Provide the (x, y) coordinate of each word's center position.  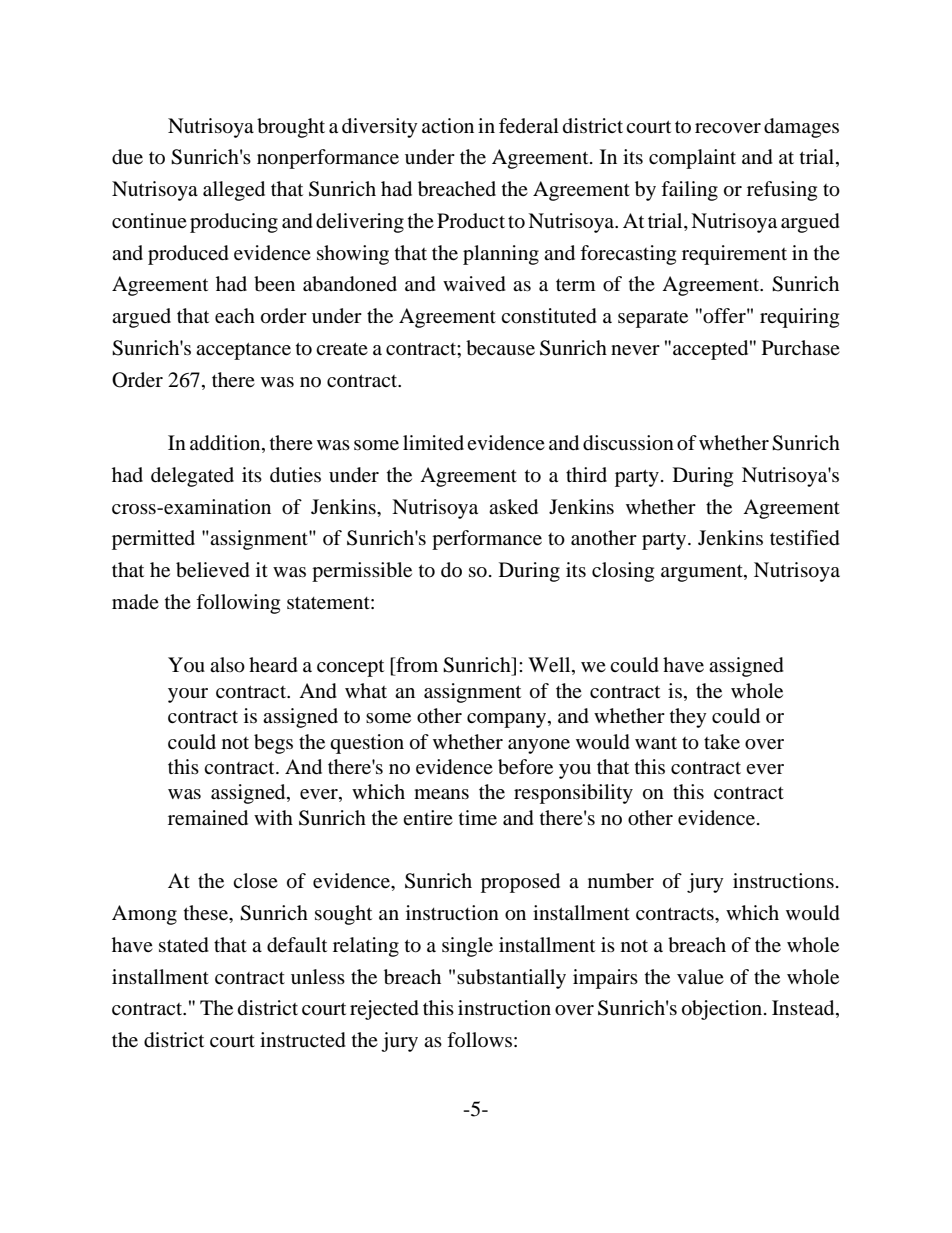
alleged (234, 191)
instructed (303, 1040)
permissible (362, 572)
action (448, 126)
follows (479, 1039)
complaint (692, 159)
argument (703, 573)
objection (723, 1010)
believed (213, 570)
